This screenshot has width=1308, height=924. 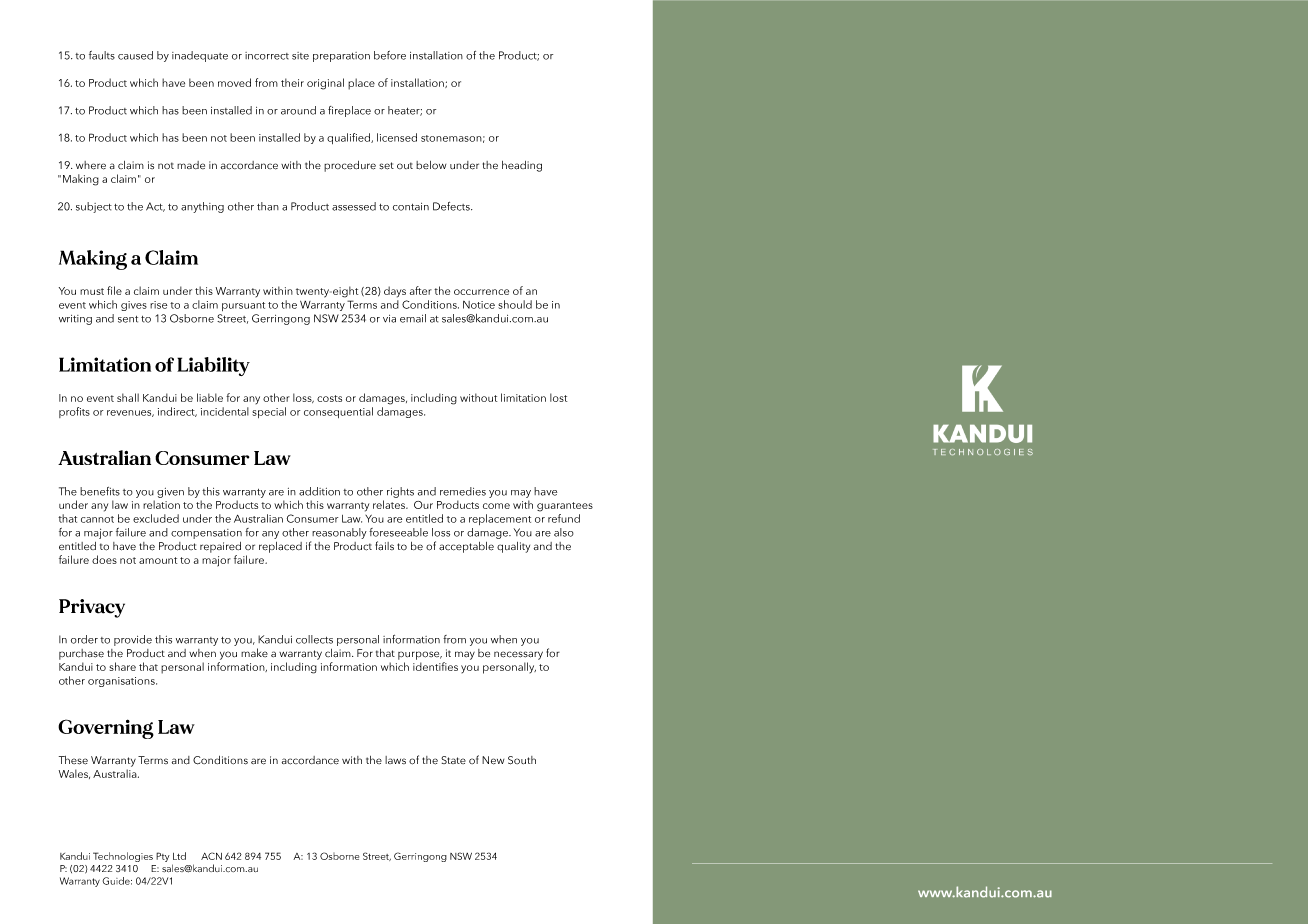 What do you see at coordinates (522, 166) in the screenshot?
I see `heading` at bounding box center [522, 166].
